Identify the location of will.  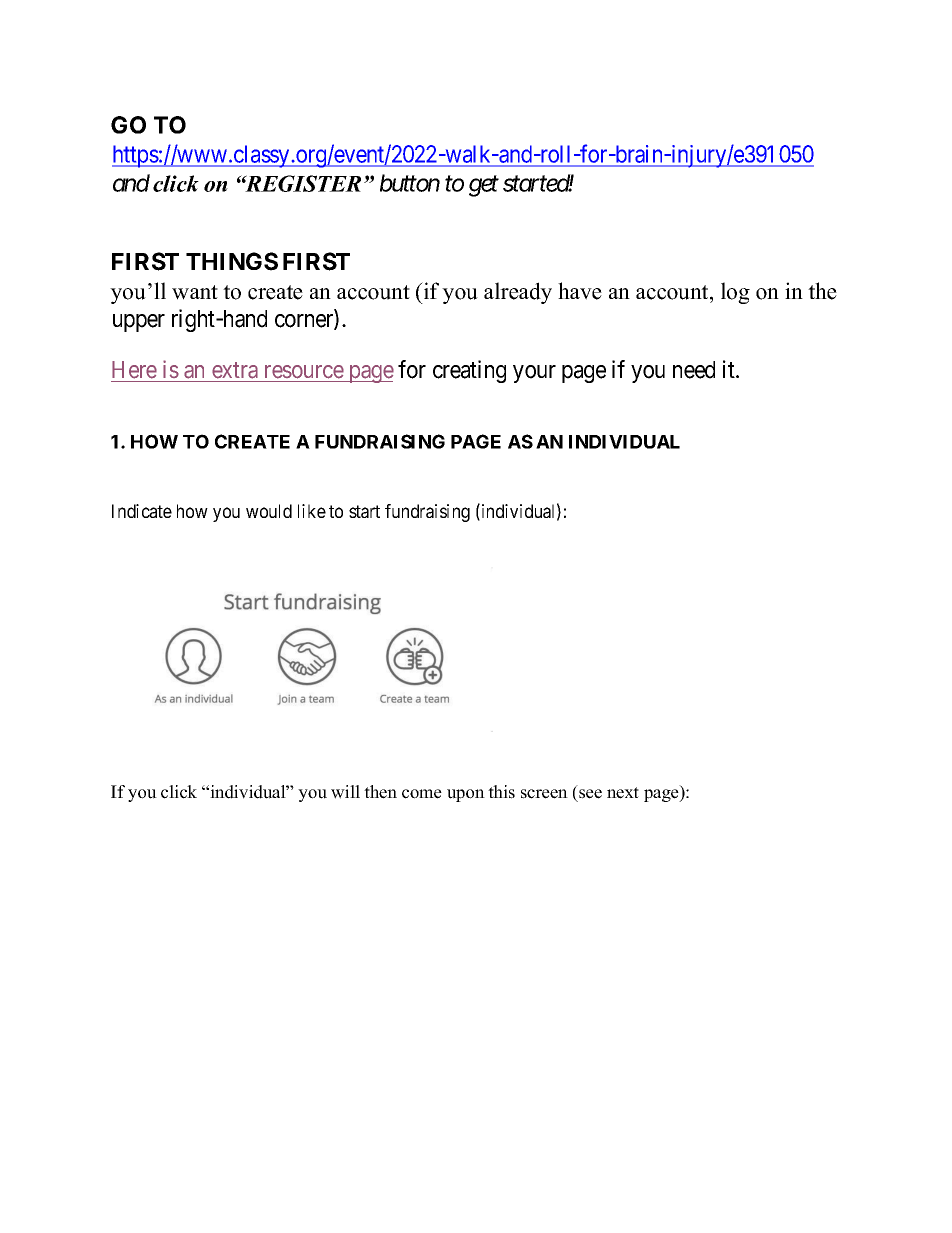
(345, 792).
